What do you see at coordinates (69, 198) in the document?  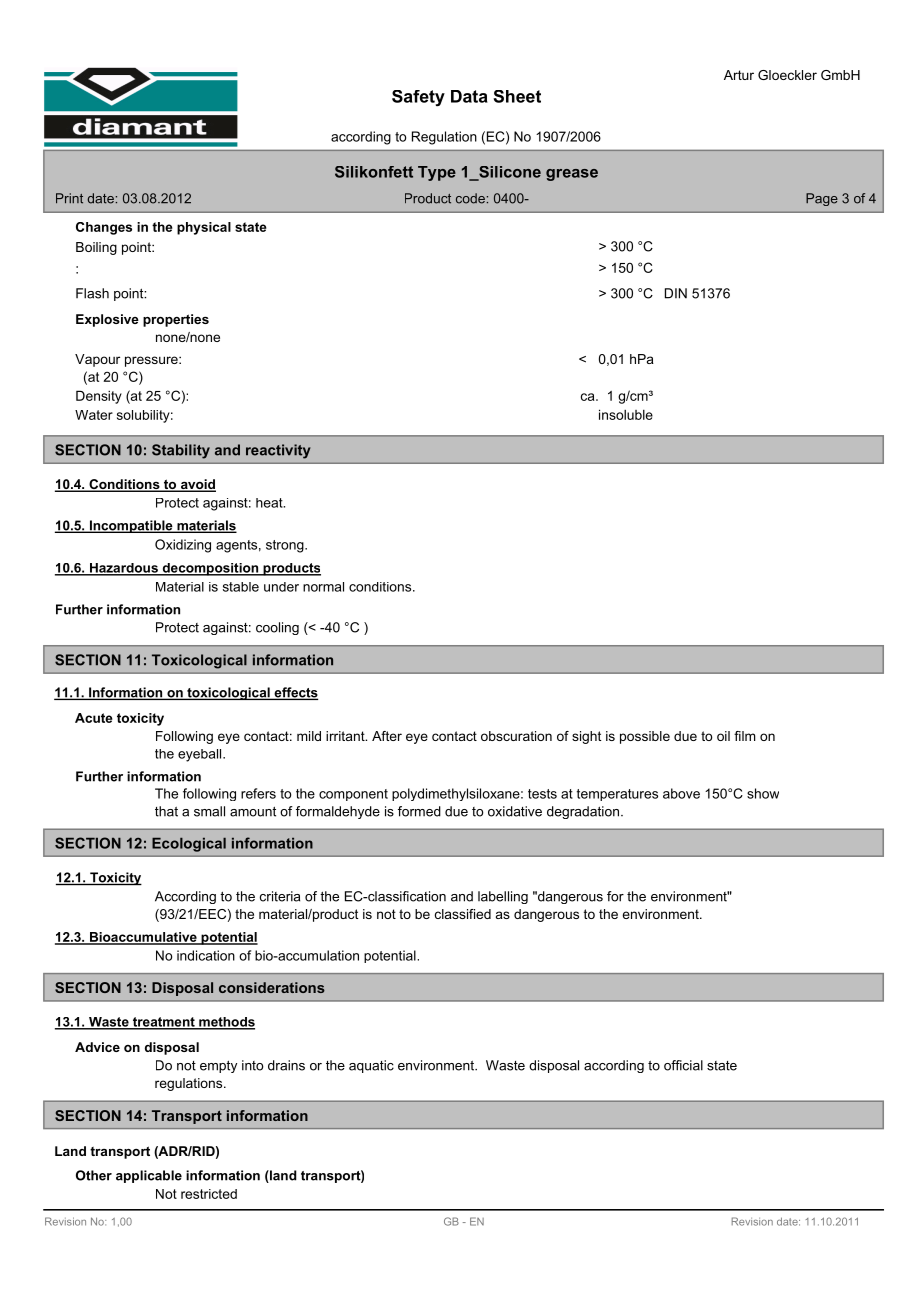 I see `Print` at bounding box center [69, 198].
